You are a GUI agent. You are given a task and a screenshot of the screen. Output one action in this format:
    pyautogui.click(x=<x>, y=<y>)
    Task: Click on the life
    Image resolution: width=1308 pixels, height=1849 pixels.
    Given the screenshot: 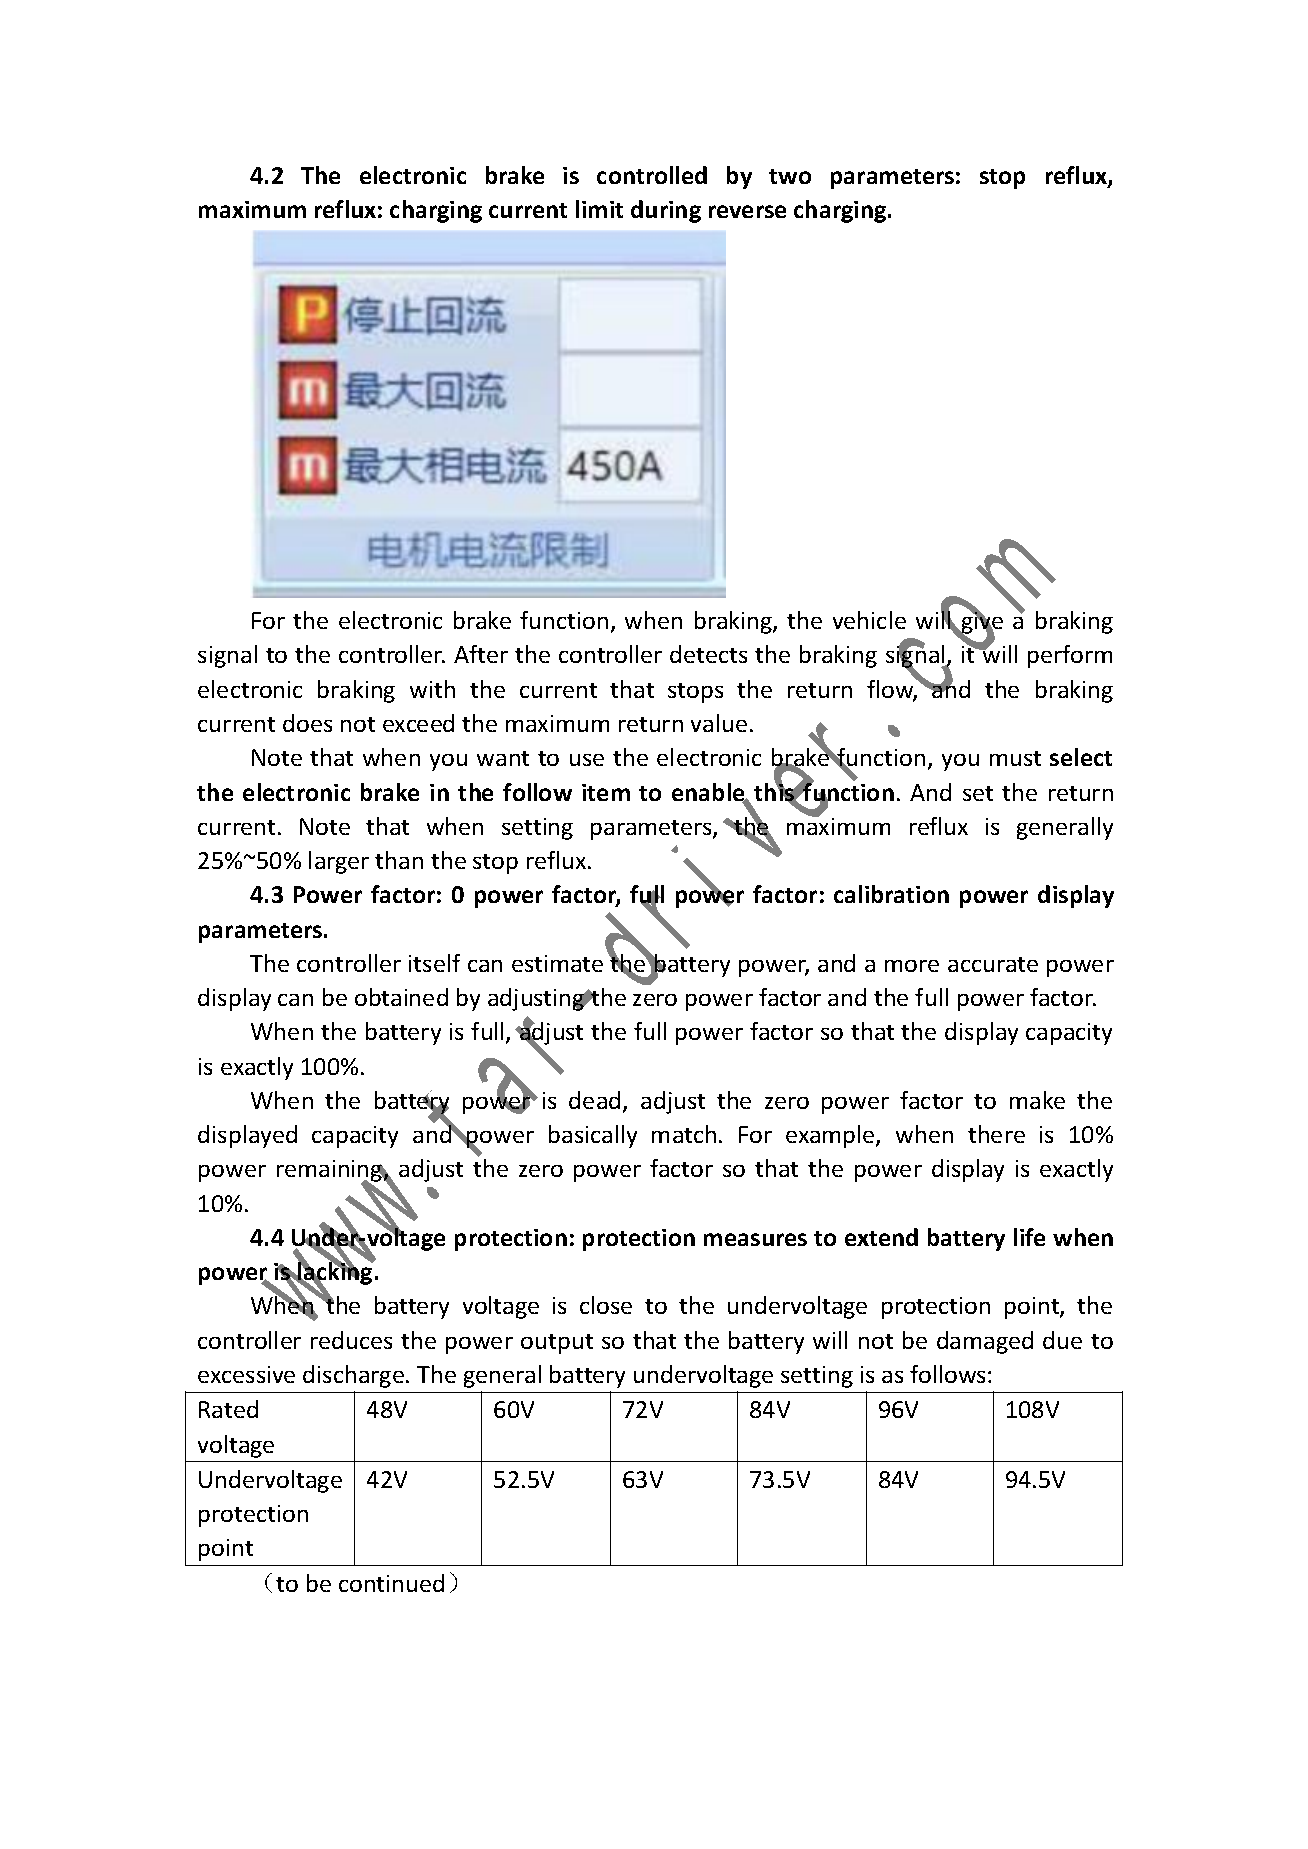 What is the action you would take?
    pyautogui.click(x=1029, y=1237)
